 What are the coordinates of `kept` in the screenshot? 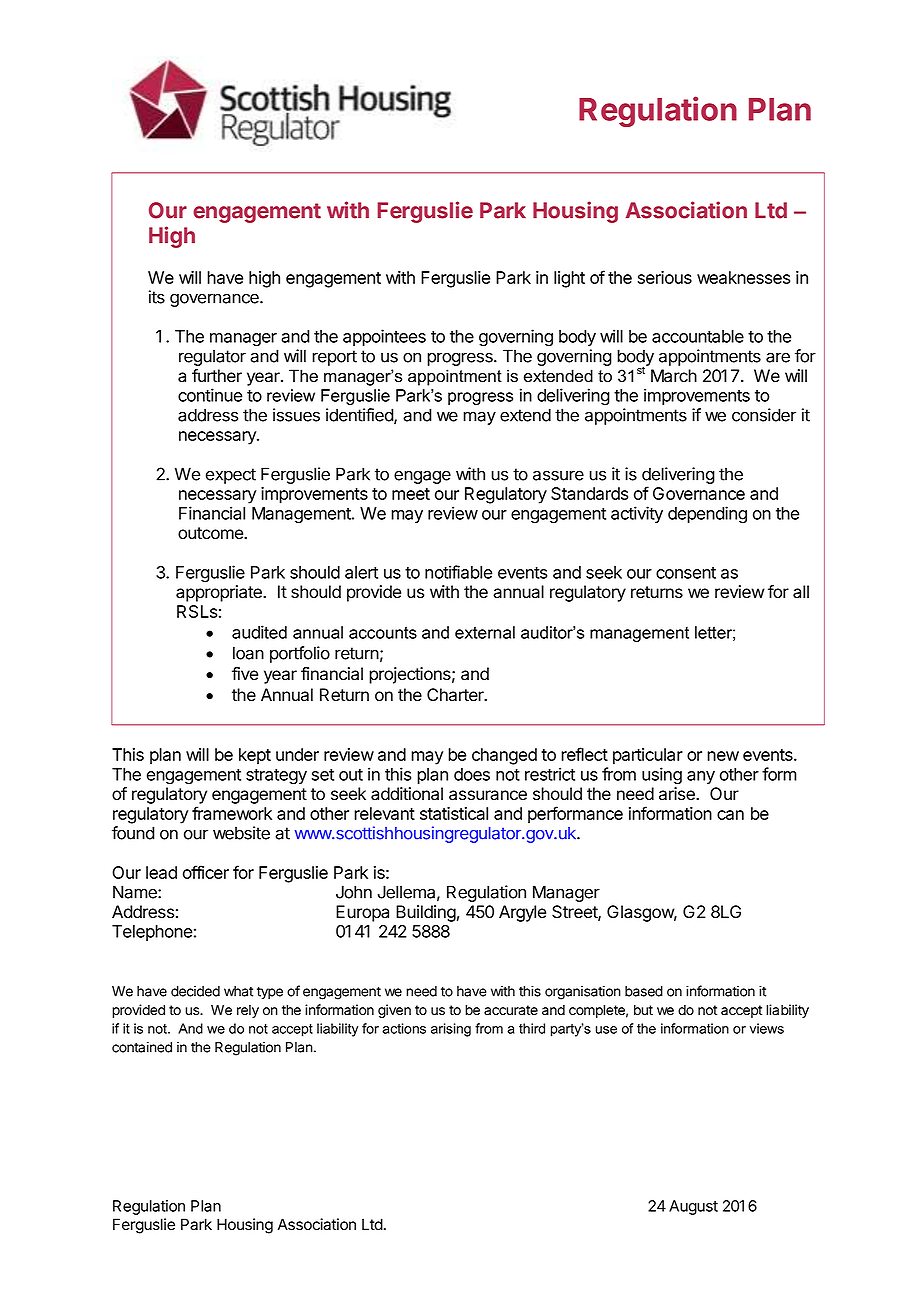 It's located at (255, 756).
